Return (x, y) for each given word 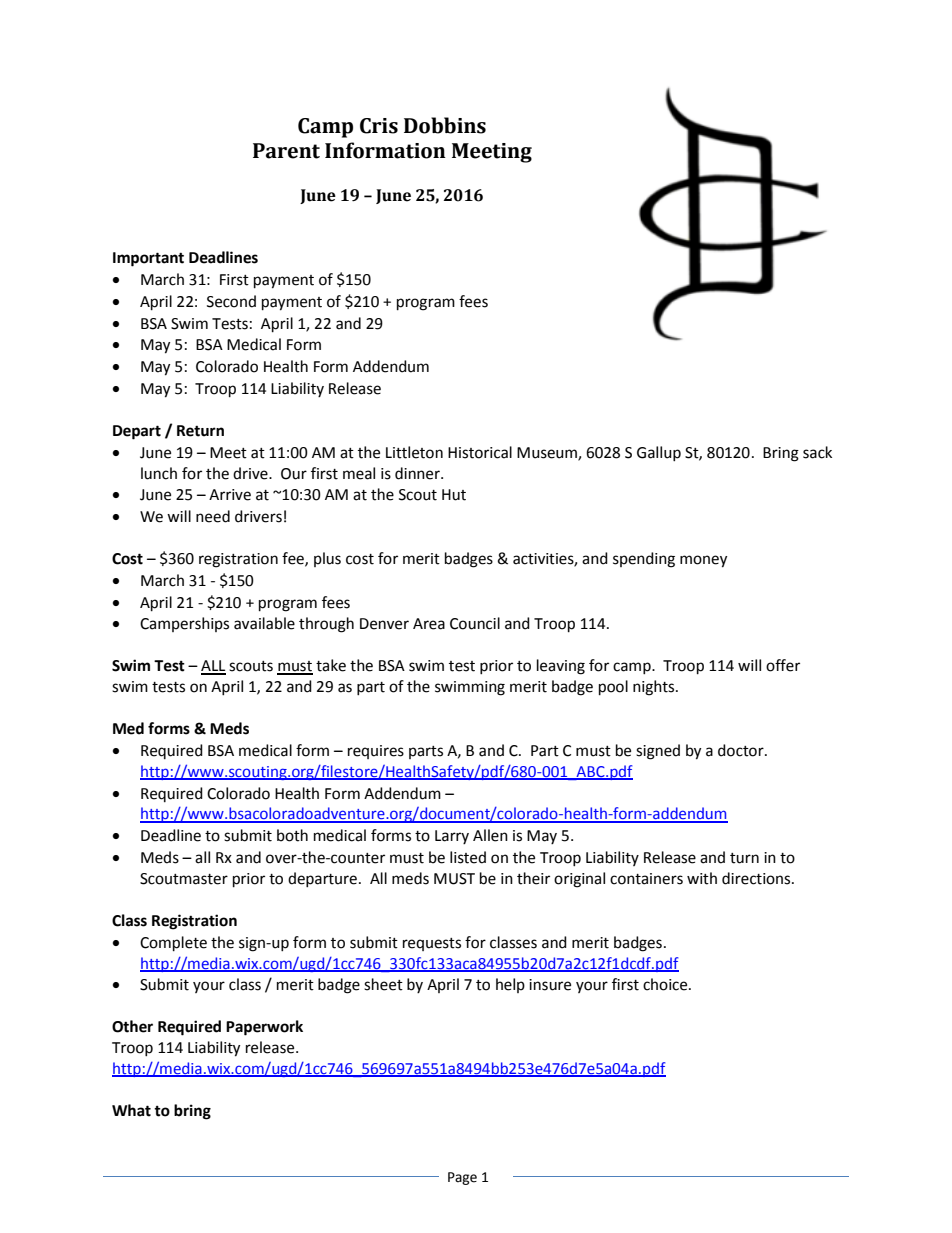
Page (462, 1178)
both (292, 835)
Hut (454, 495)
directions (757, 878)
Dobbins (445, 125)
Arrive (230, 495)
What (131, 1110)
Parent (286, 151)
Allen (490, 835)
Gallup (659, 453)
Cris (379, 126)
